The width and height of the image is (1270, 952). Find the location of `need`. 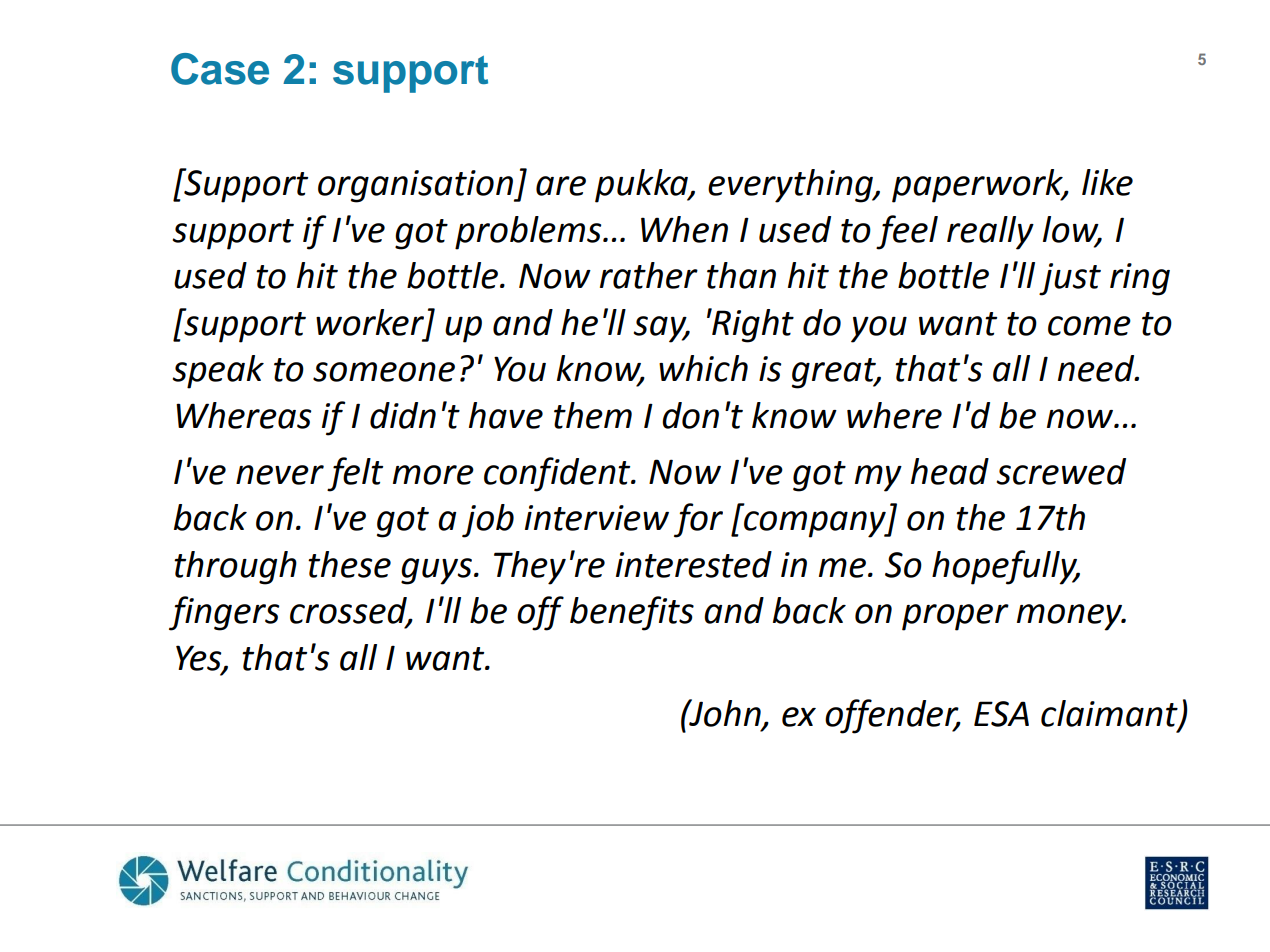

need is located at coordinates (1097, 368).
